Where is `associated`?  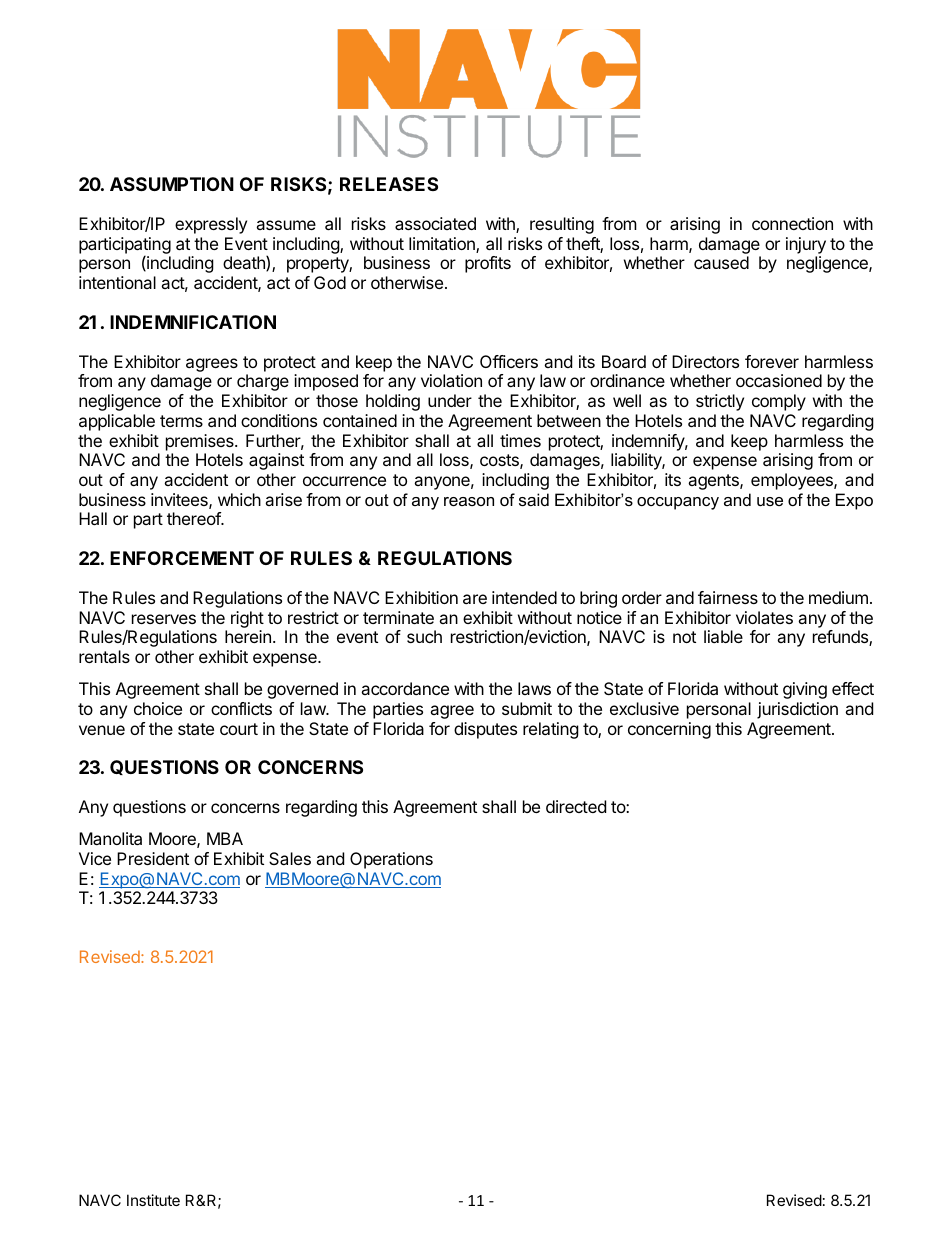 associated is located at coordinates (435, 223).
